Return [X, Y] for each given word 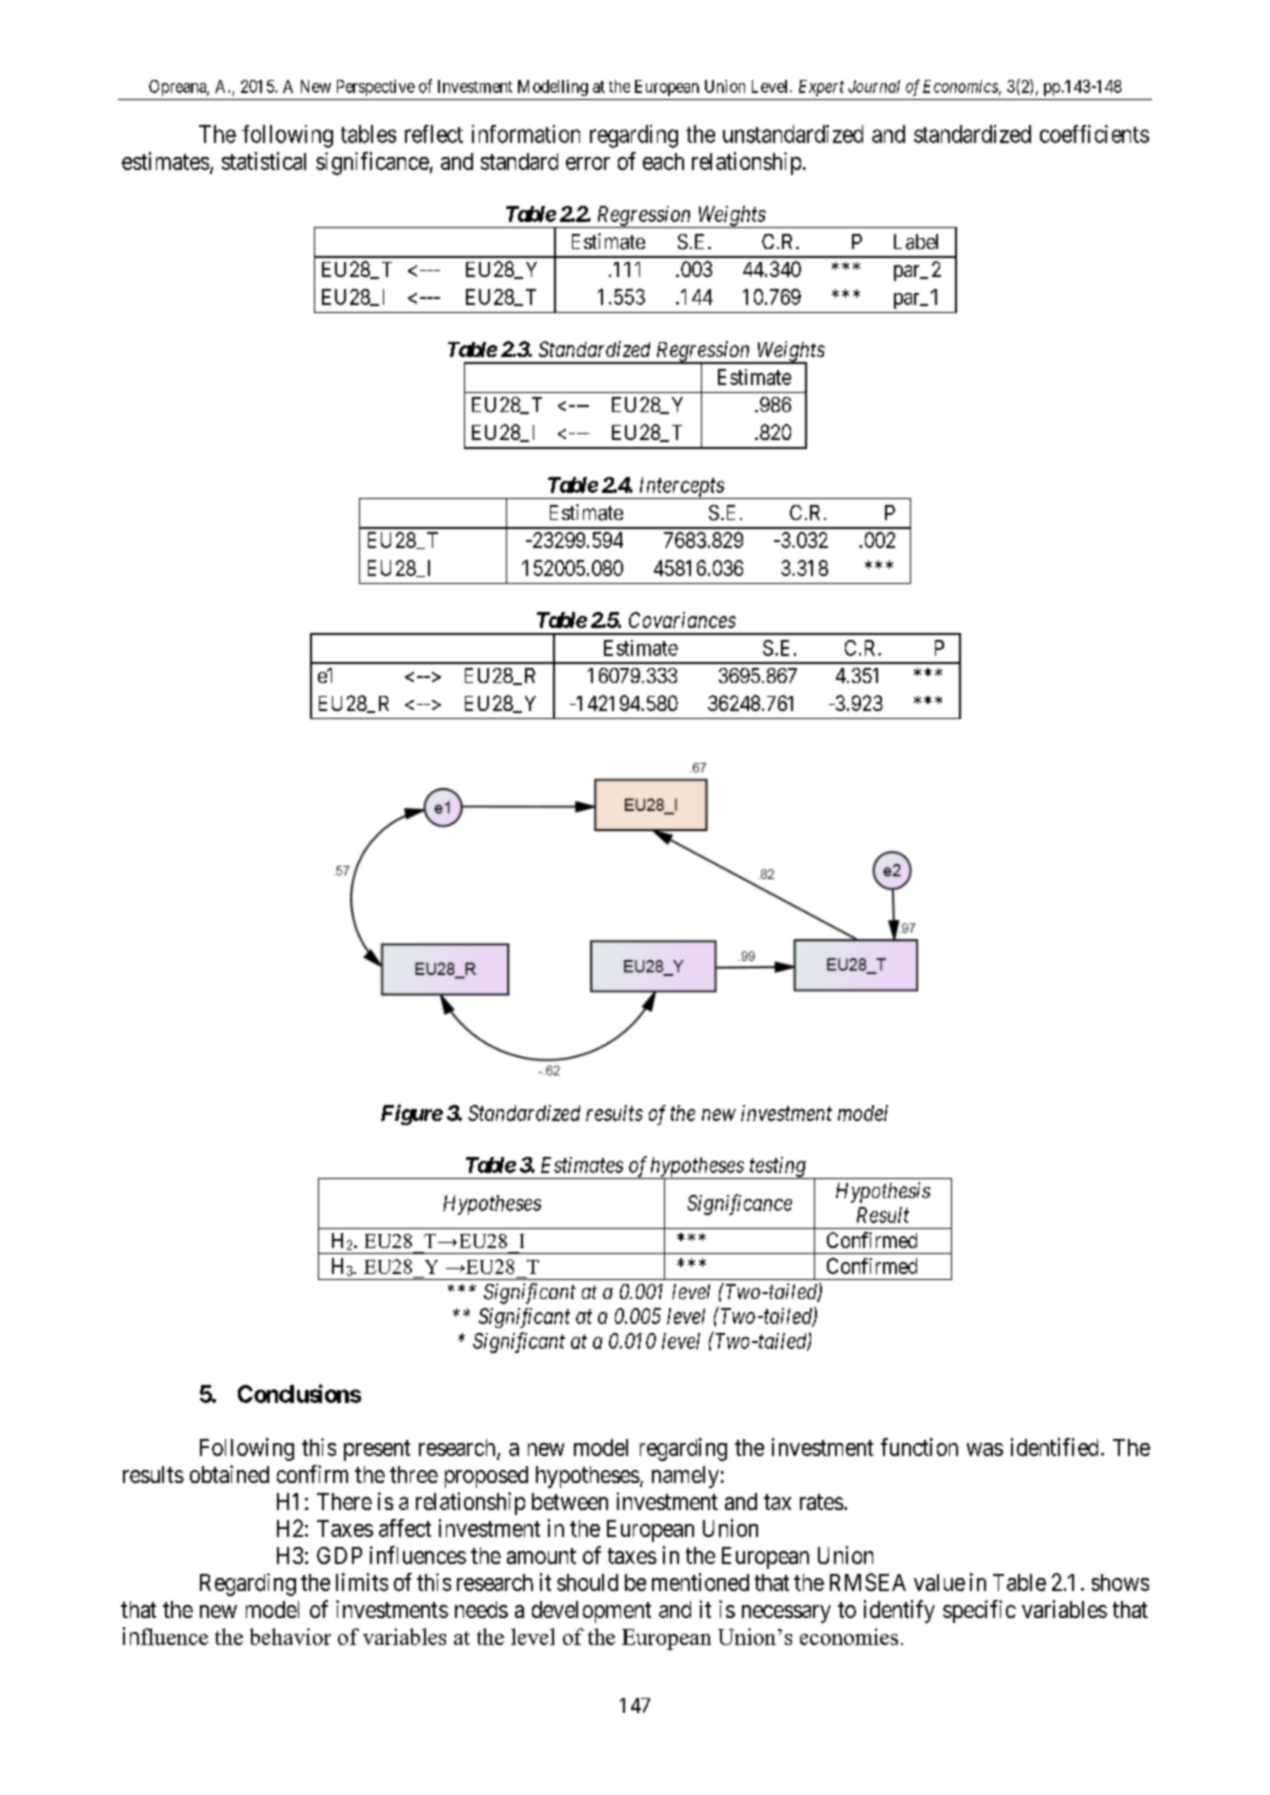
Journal [874, 86]
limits [362, 1582]
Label [916, 242]
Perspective [376, 88]
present [377, 1450]
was [985, 1449]
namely [685, 1477]
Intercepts [681, 488]
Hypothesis [883, 1192]
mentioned [700, 1582]
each [663, 161]
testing [777, 1168]
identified [1054, 1447]
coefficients [1094, 134]
